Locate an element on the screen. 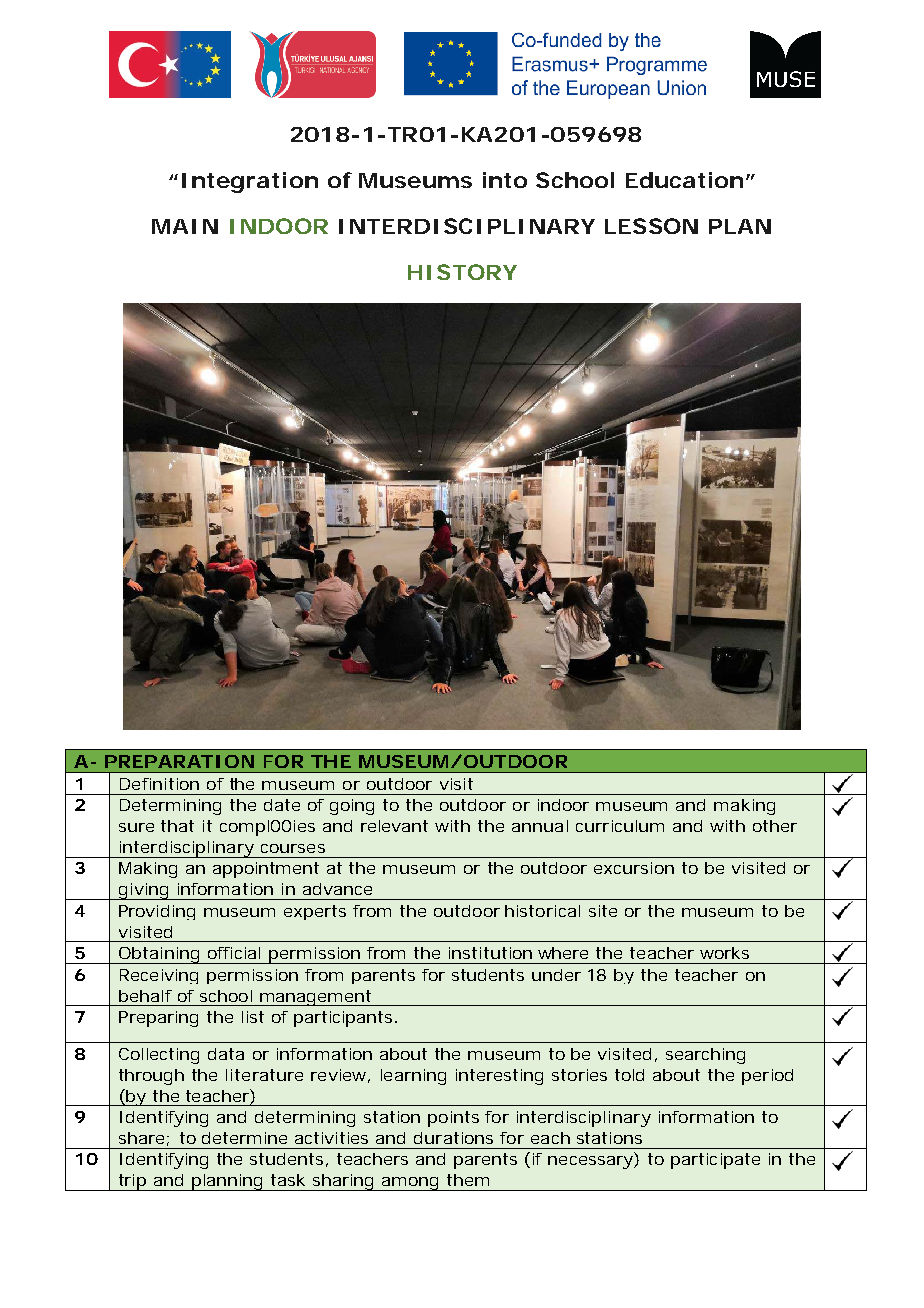  into is located at coordinates (505, 180).
